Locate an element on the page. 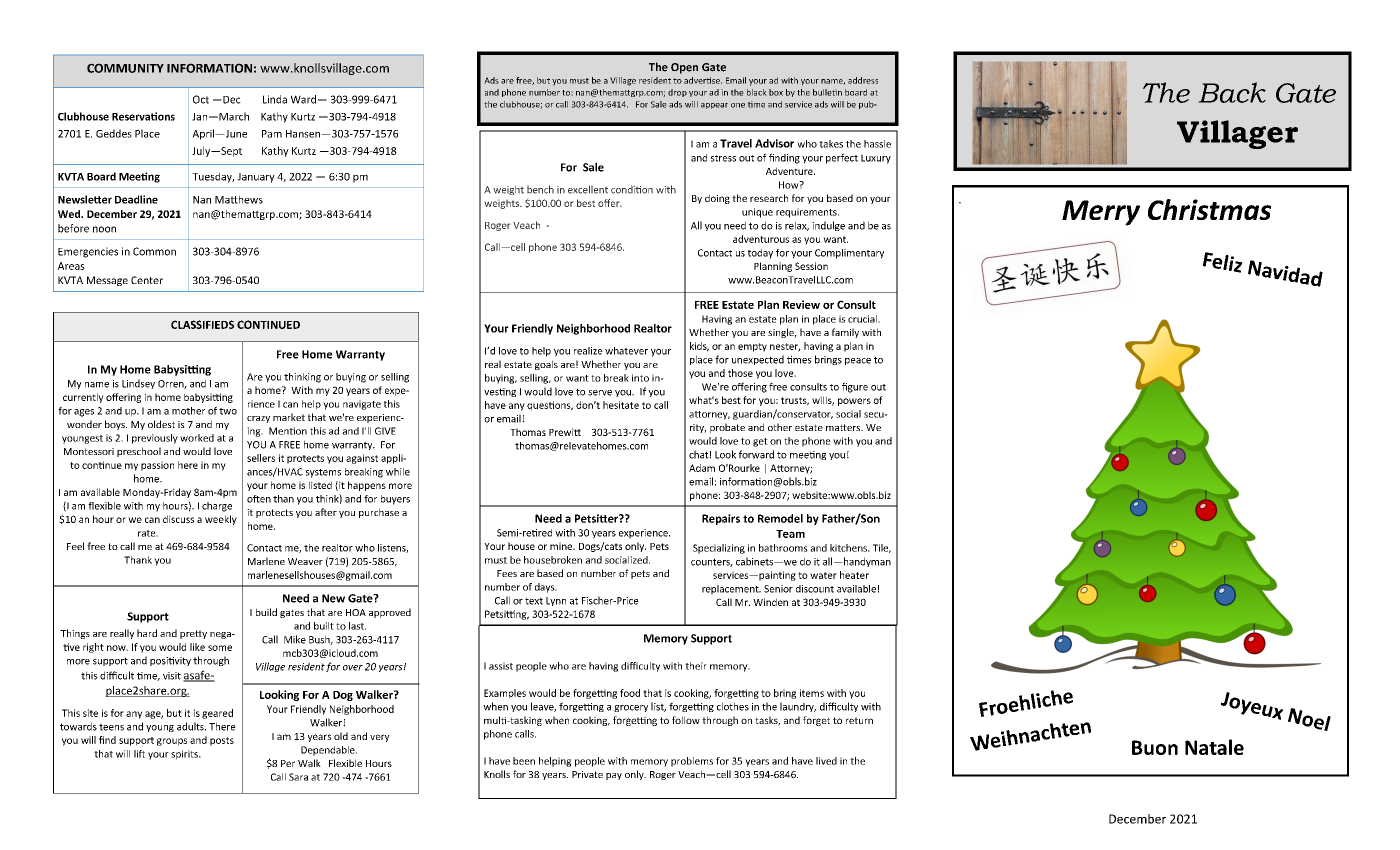  Back is located at coordinates (1232, 92).
